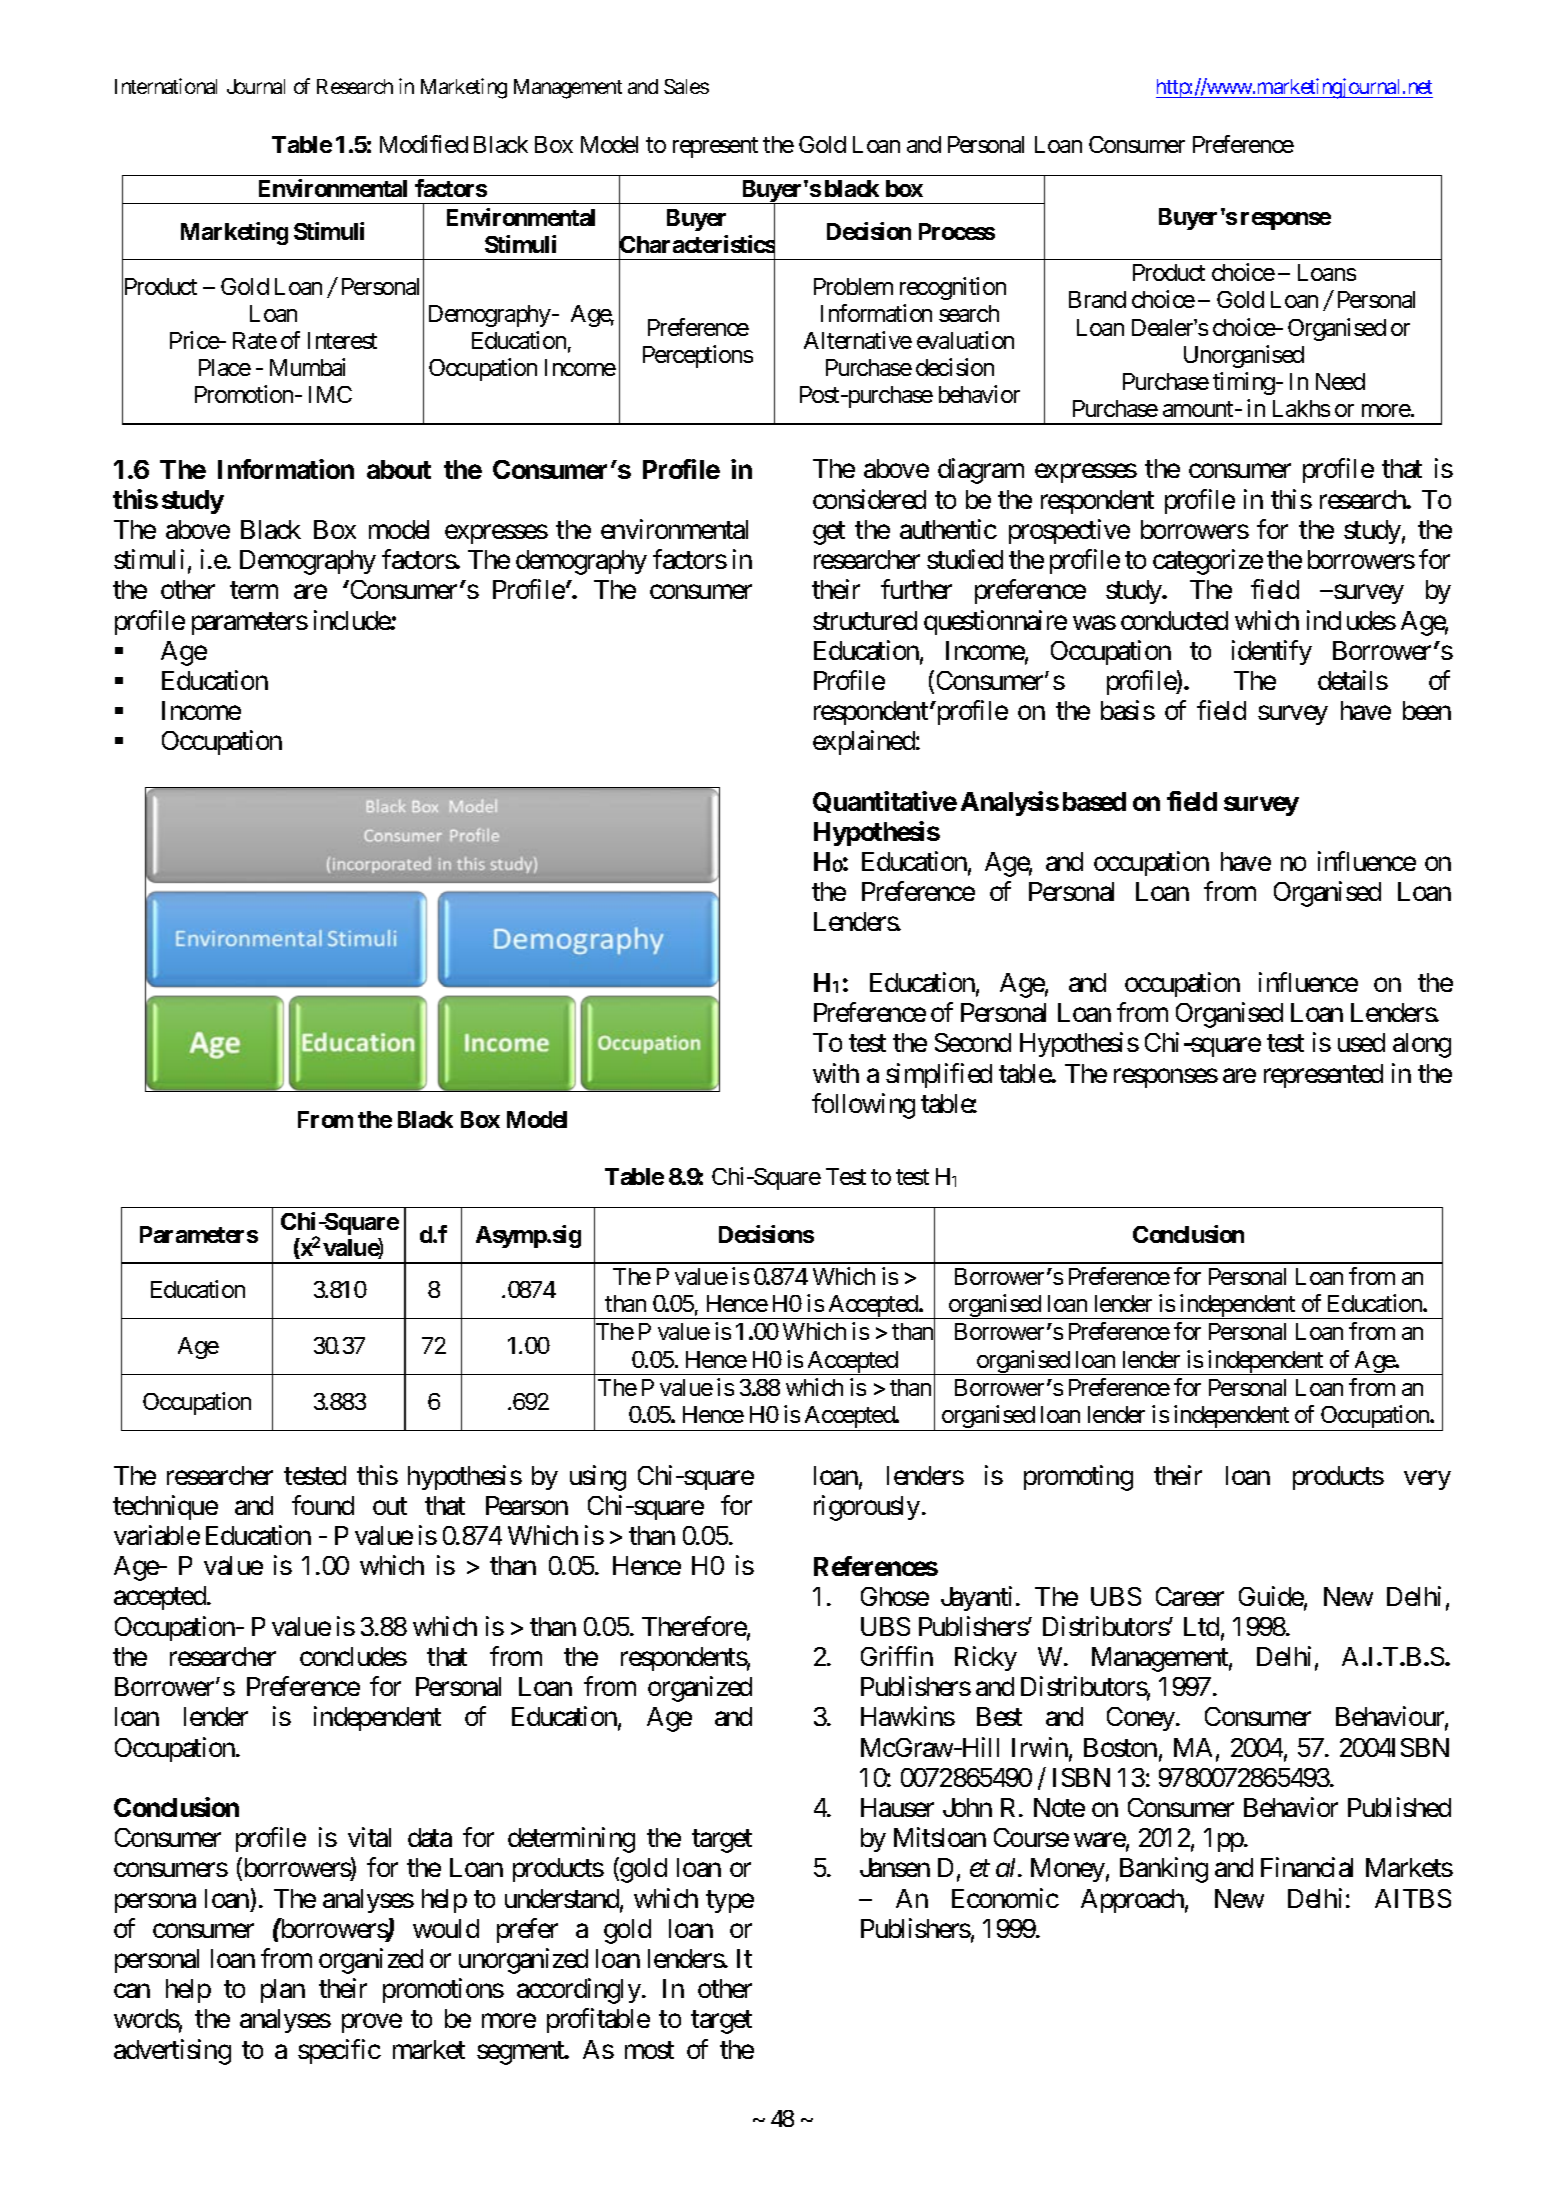 Image resolution: width=1564 pixels, height=2211 pixels. What do you see at coordinates (1097, 299) in the screenshot?
I see `Brand` at bounding box center [1097, 299].
